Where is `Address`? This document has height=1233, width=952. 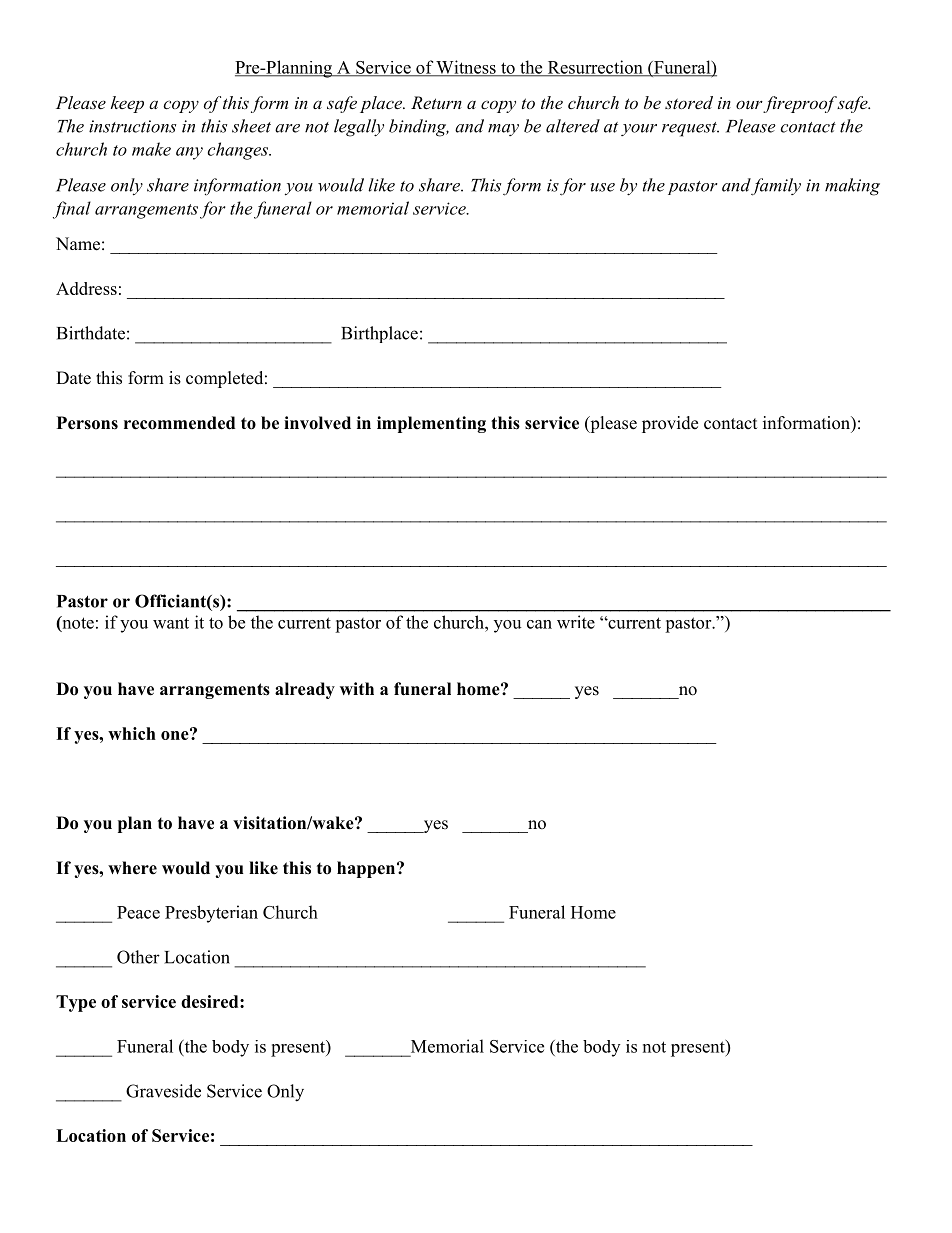
Address is located at coordinates (86, 288).
